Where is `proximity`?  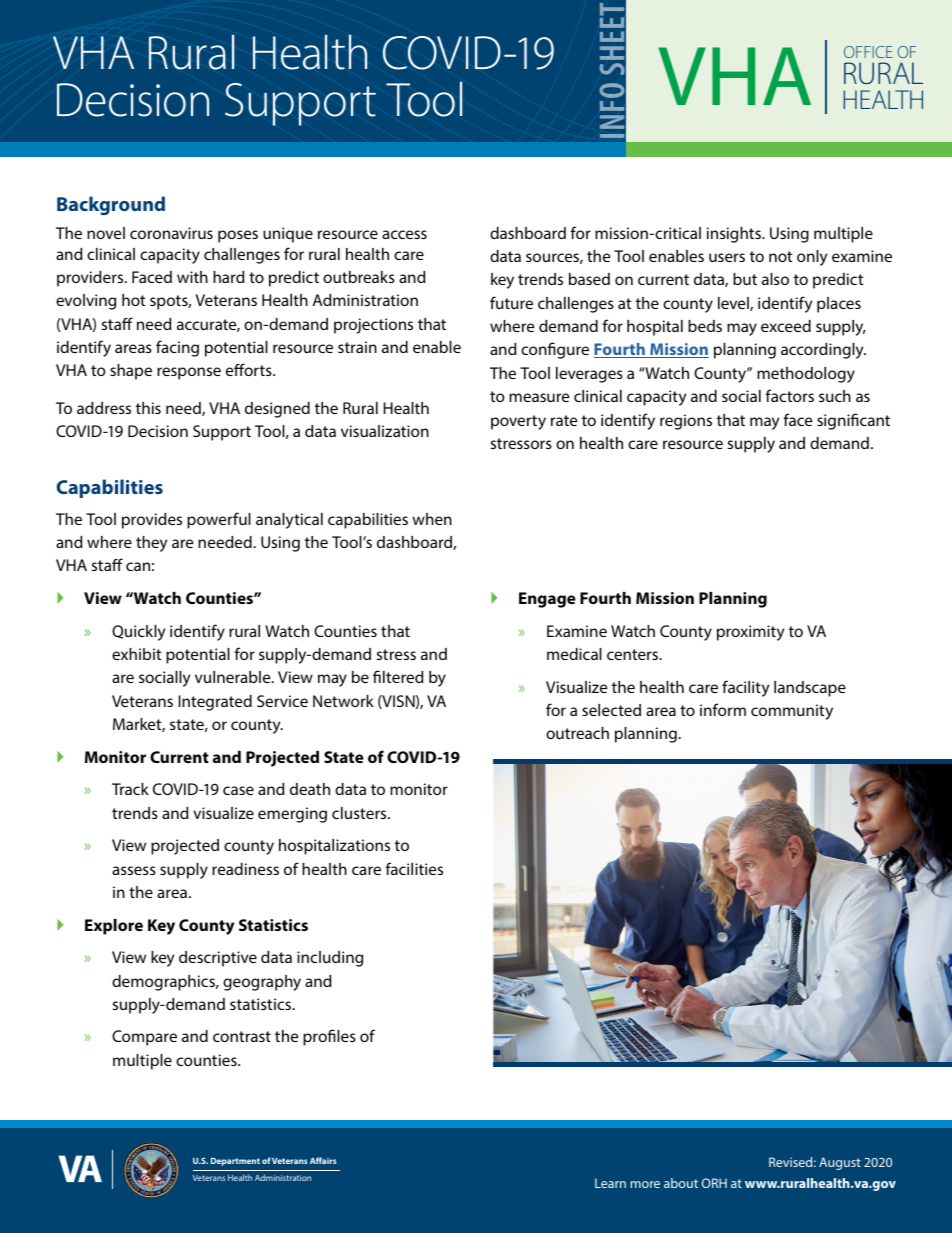
proximity is located at coordinates (750, 633).
